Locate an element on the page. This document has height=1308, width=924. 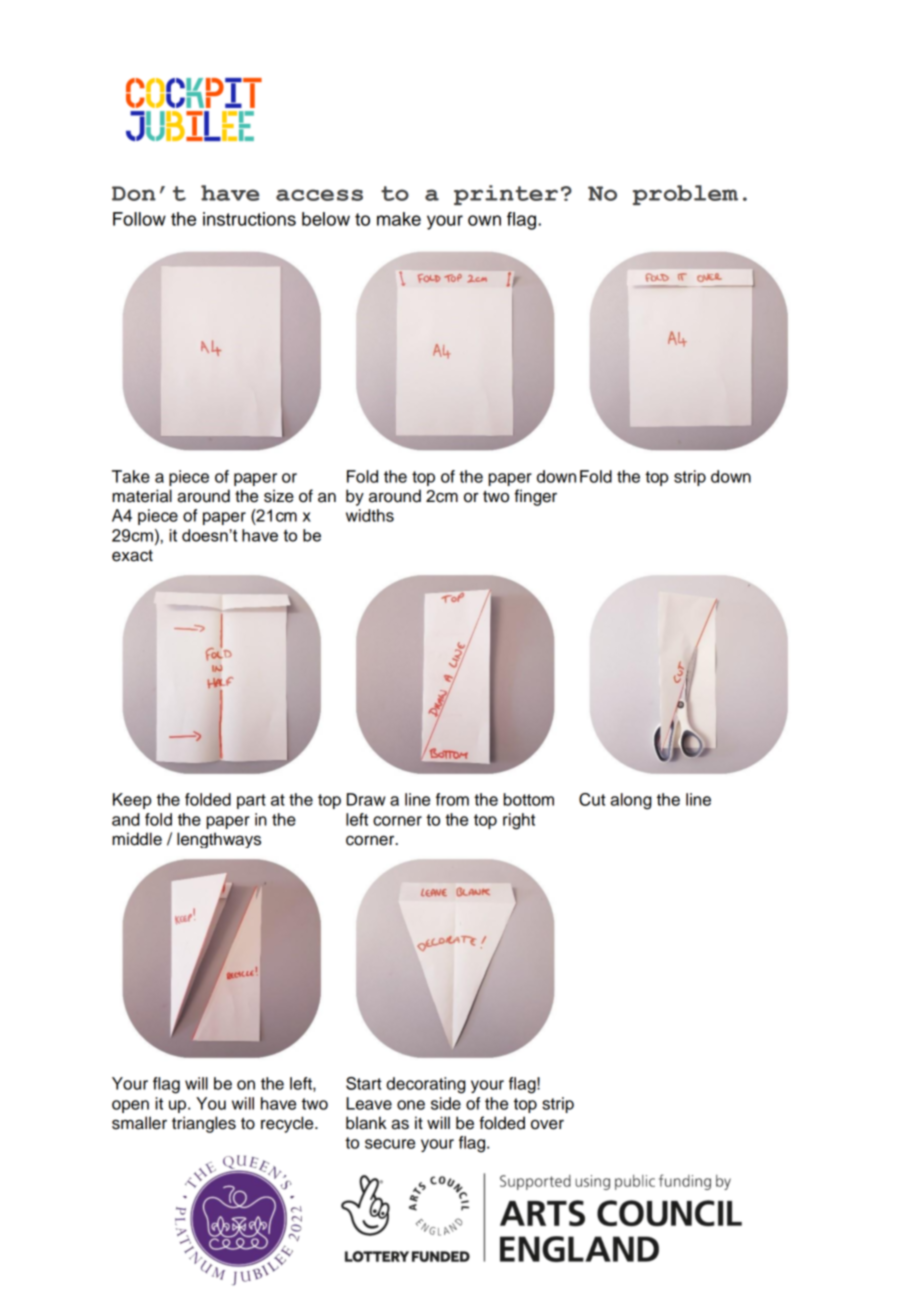
finger is located at coordinates (535, 497).
